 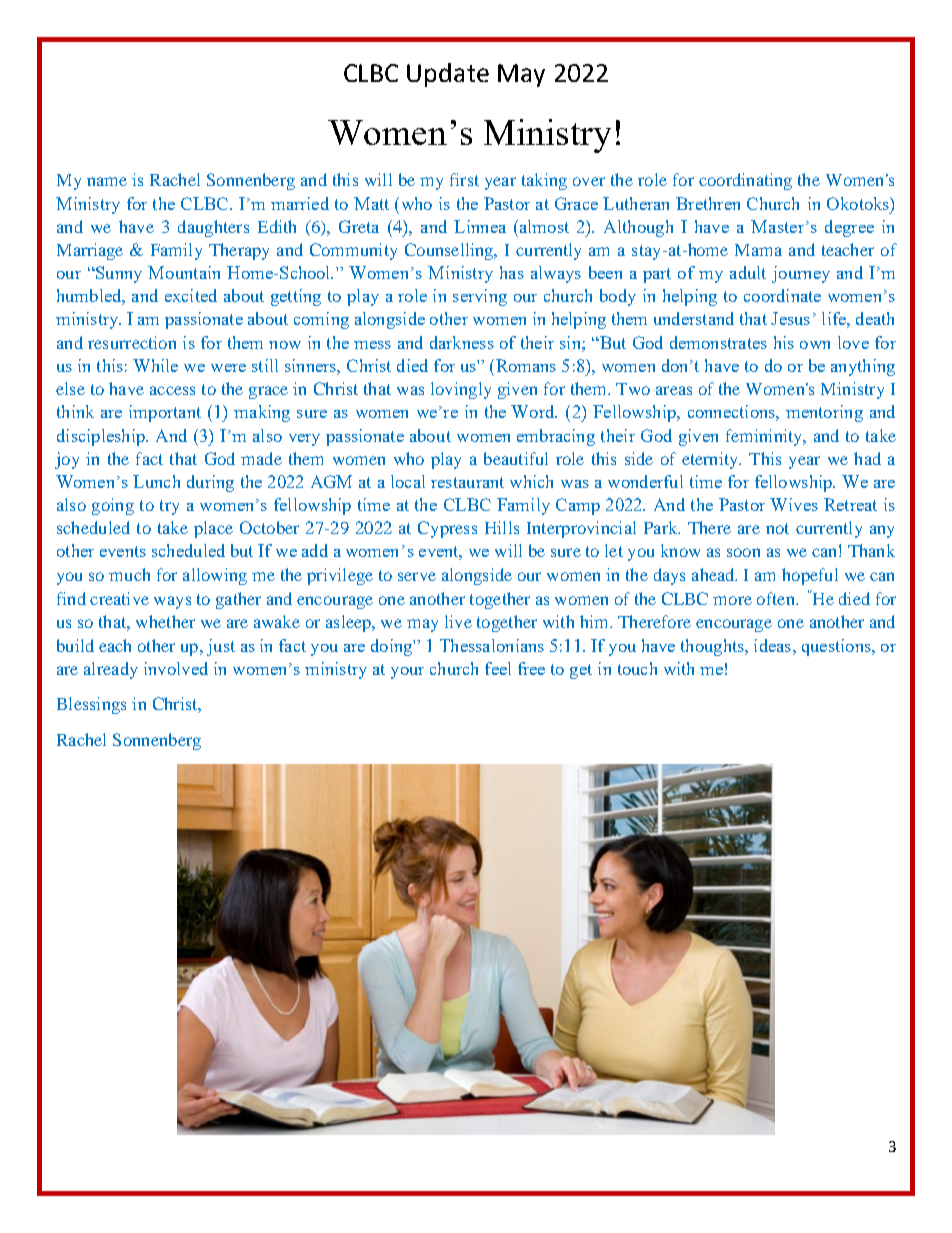 I want to click on serving, so click(x=480, y=297).
